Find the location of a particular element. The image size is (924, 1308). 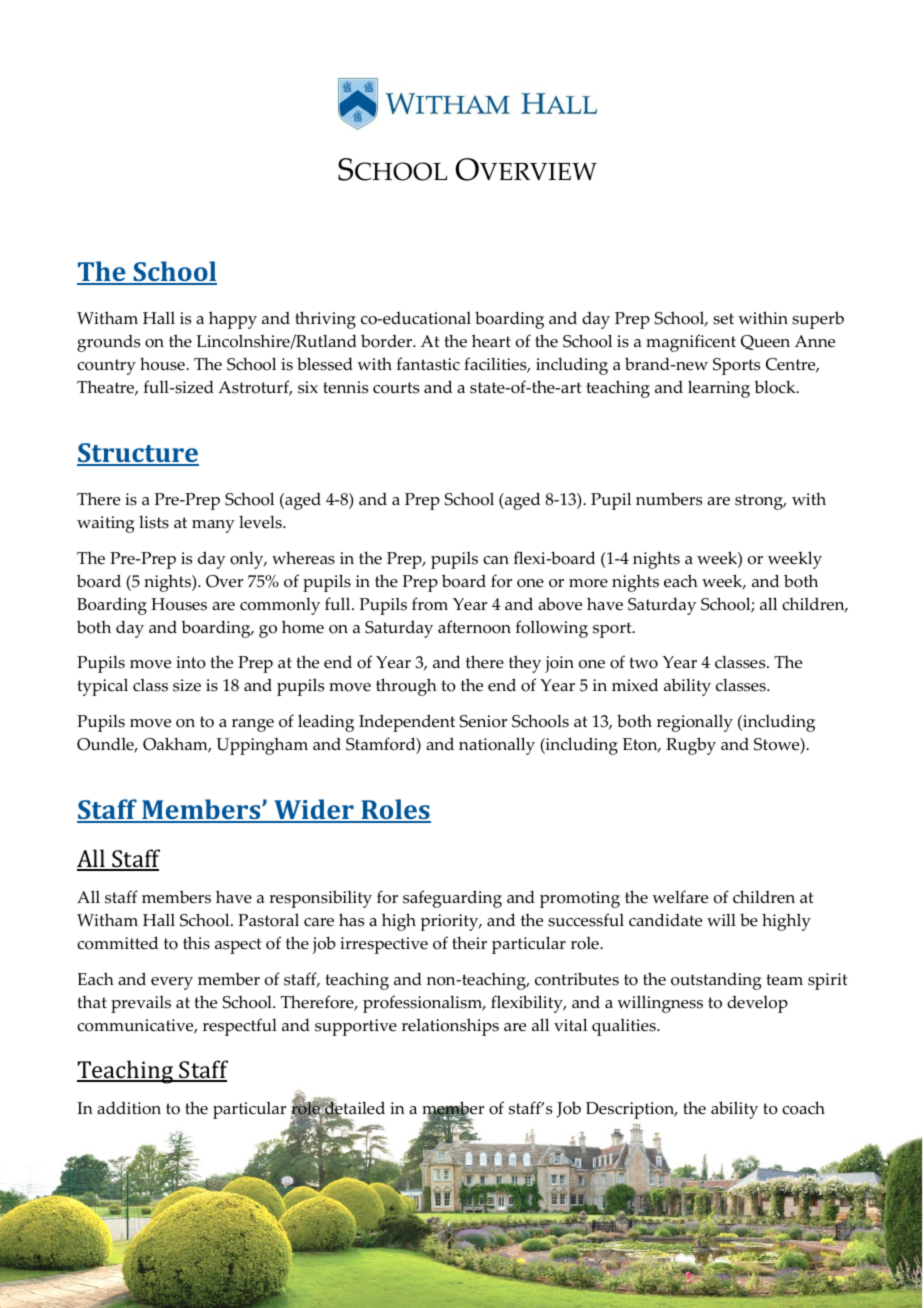

relationships is located at coordinates (450, 1027).
